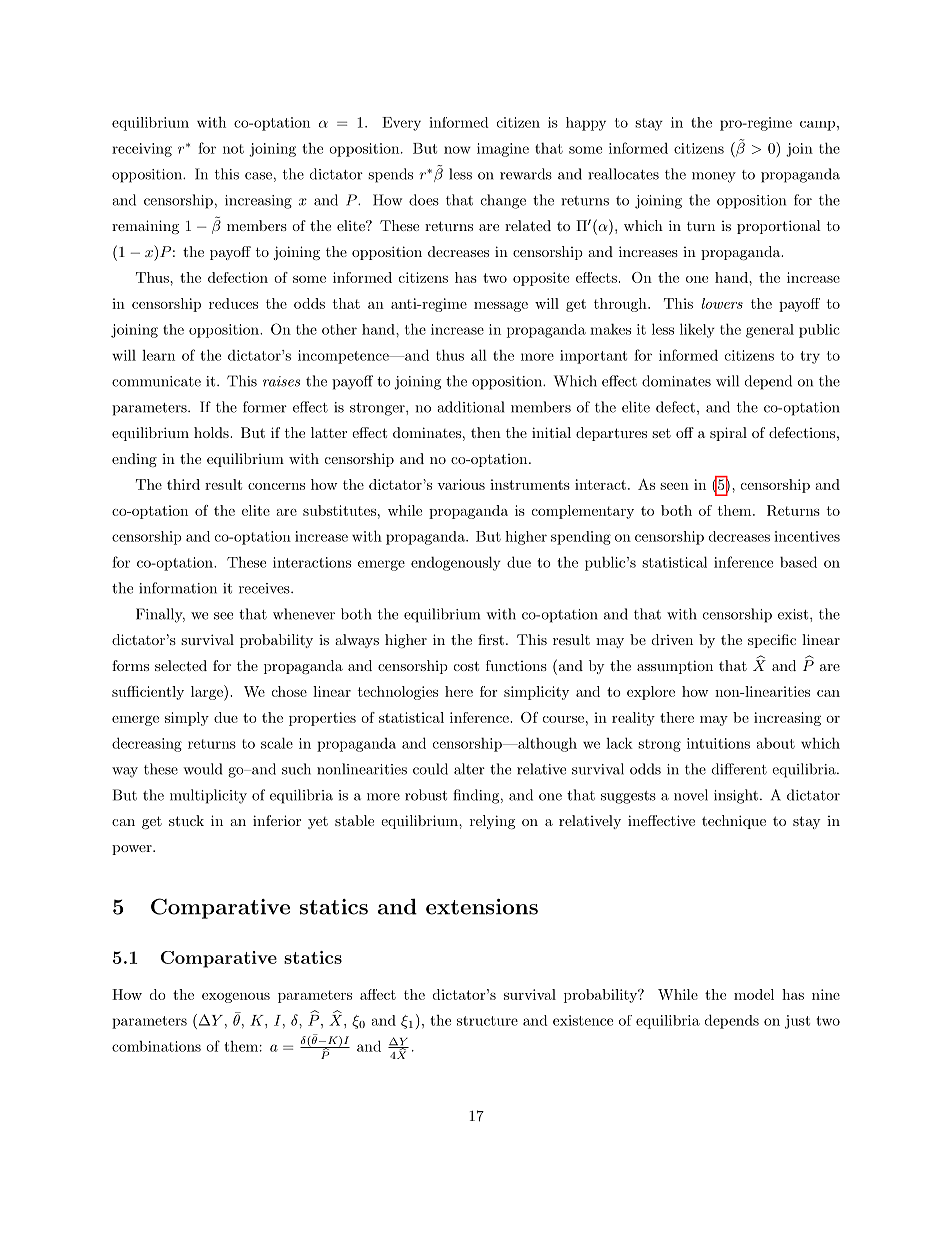 The height and width of the screenshot is (1233, 952). I want to click on now, so click(457, 150).
